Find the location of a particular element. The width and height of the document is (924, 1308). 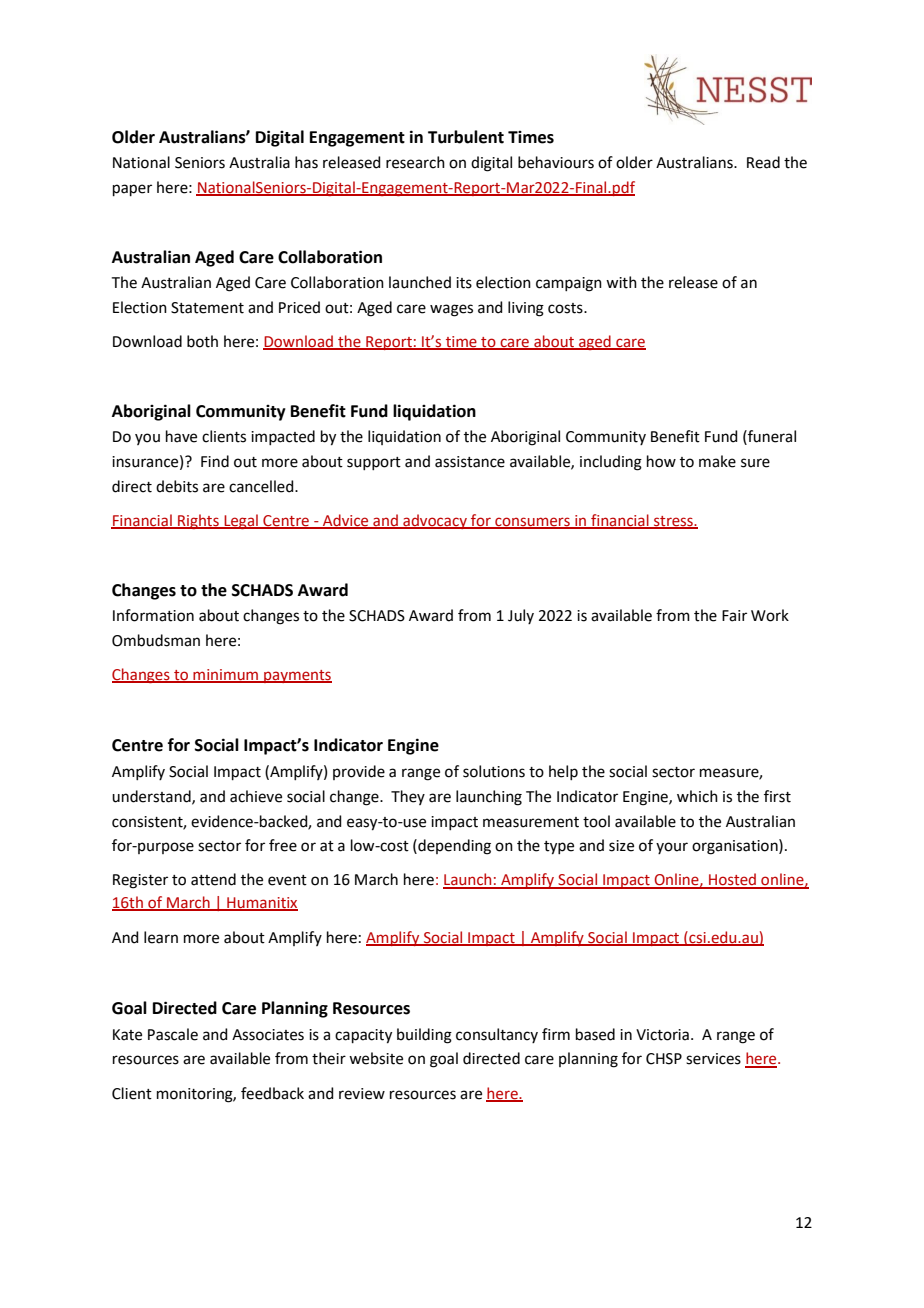

Associates is located at coordinates (268, 1035).
